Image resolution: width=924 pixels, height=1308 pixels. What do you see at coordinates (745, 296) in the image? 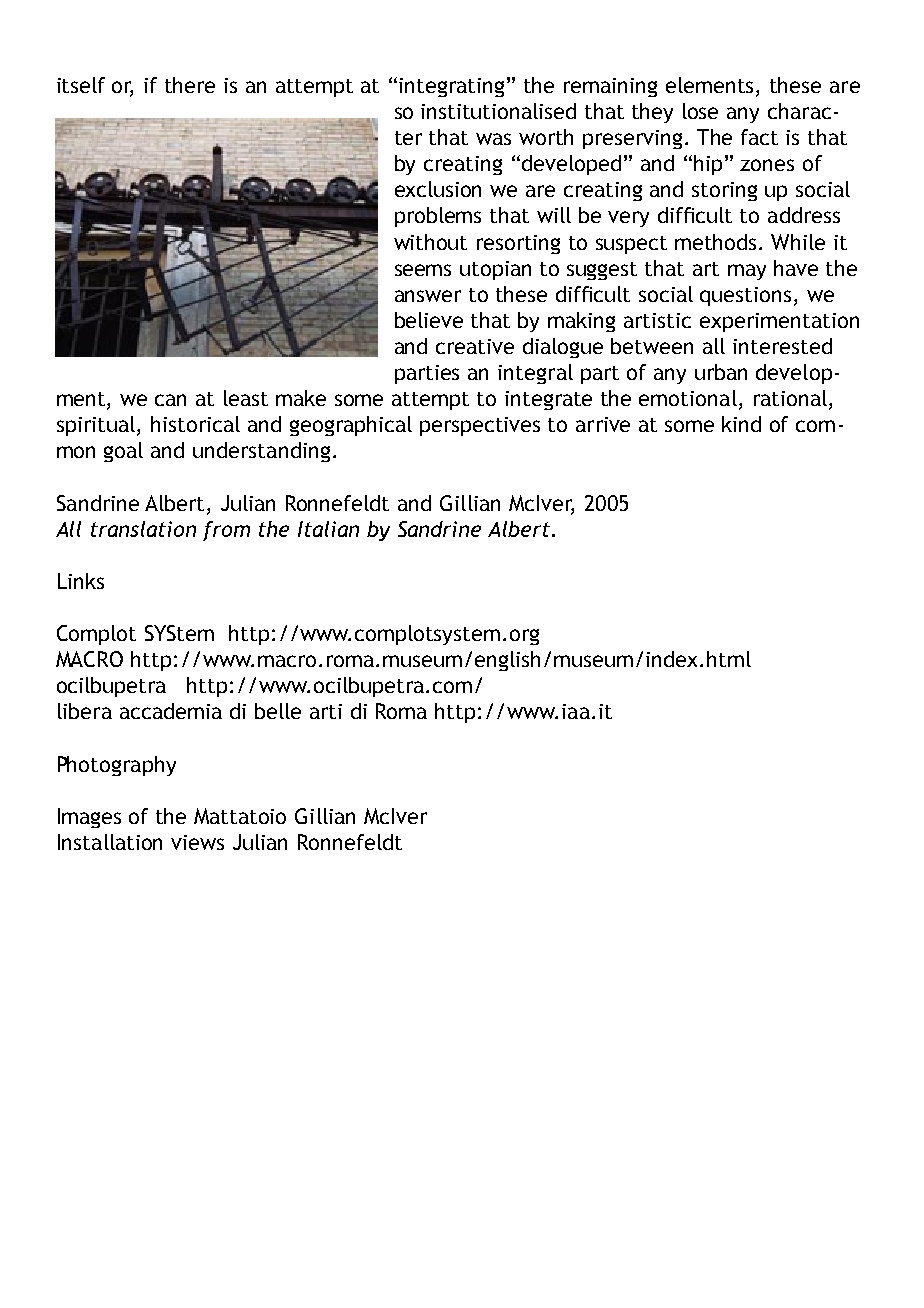
I see `questions` at bounding box center [745, 296].
